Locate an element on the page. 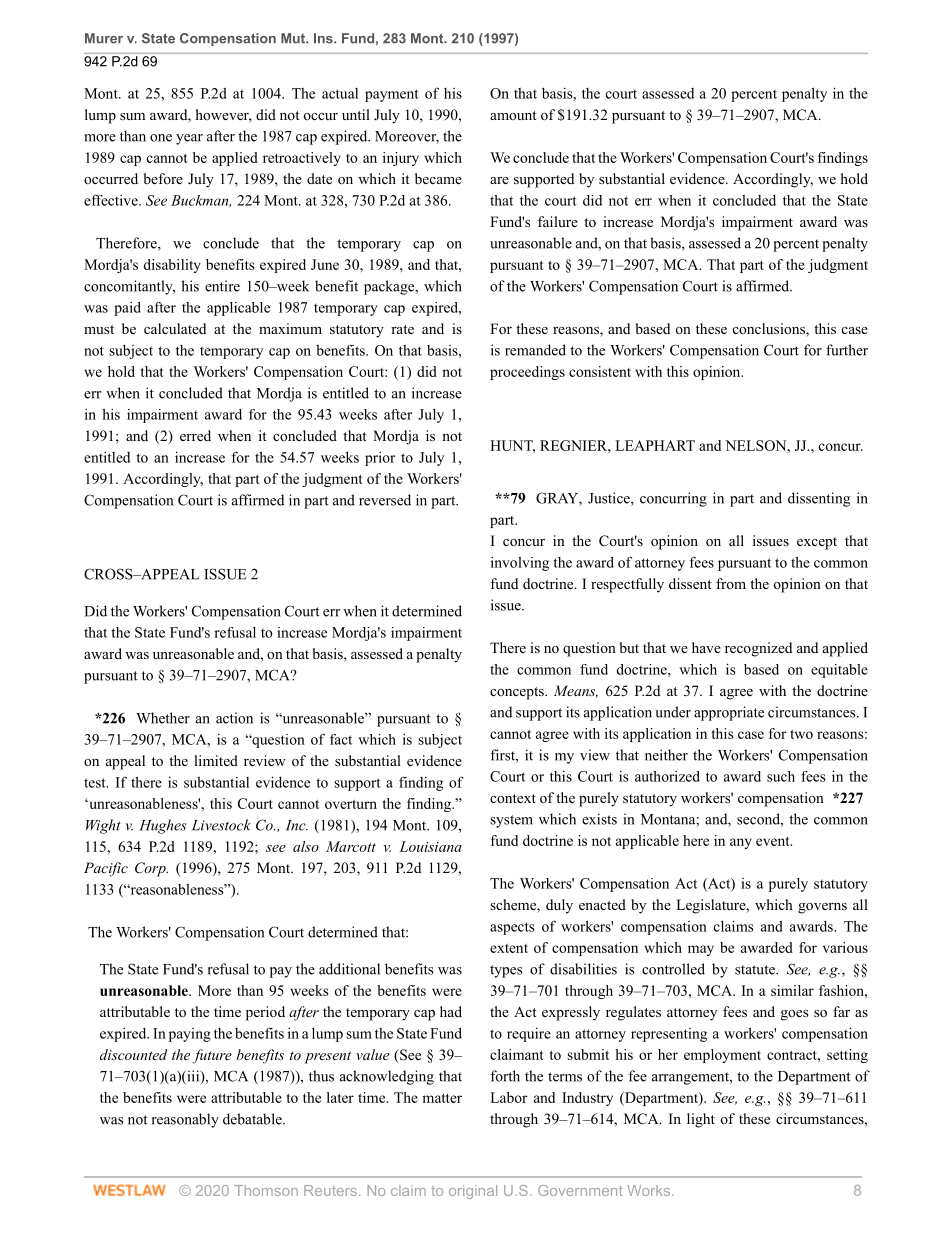  recognized is located at coordinates (758, 649).
